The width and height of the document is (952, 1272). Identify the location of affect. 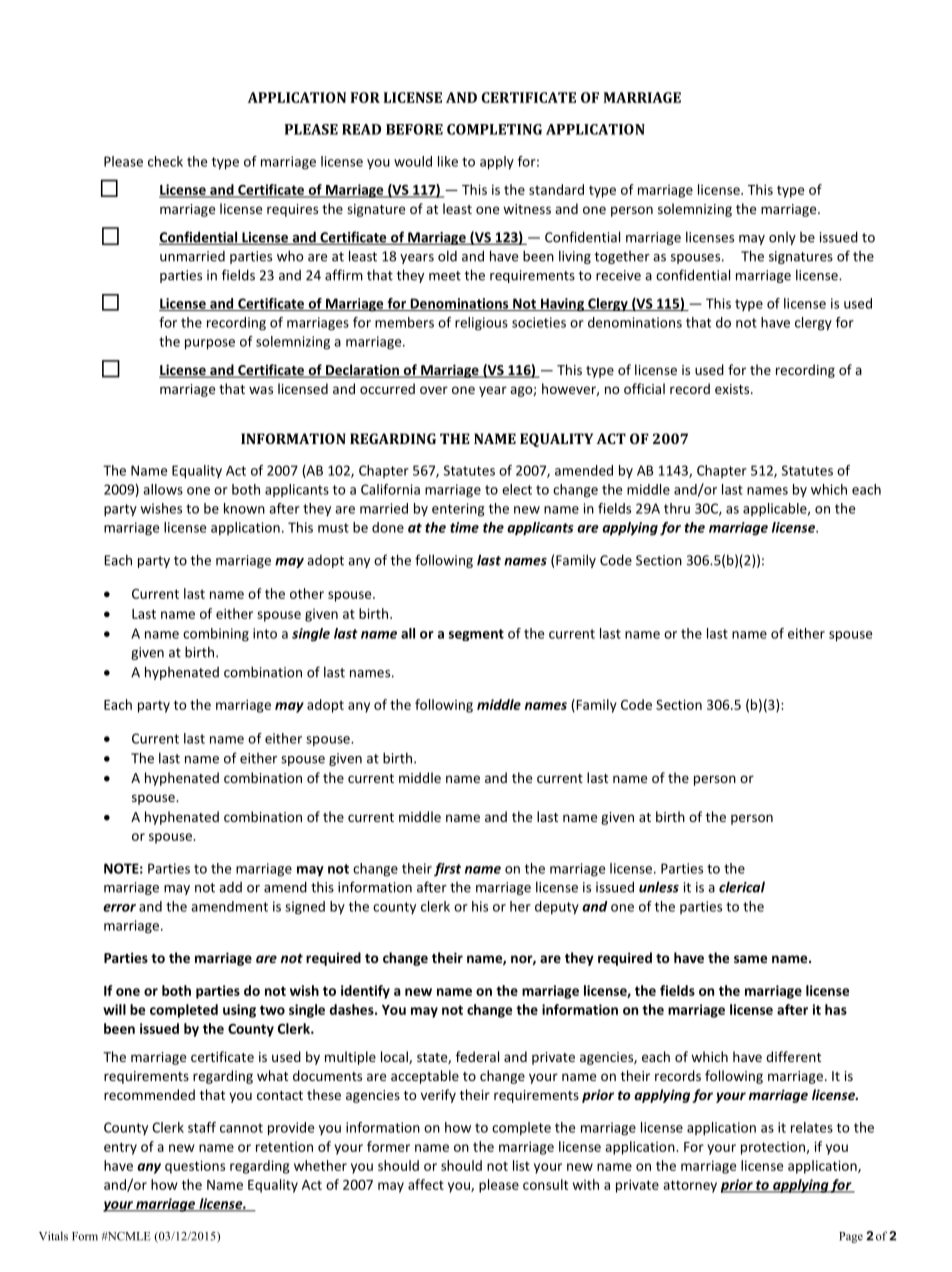
(426, 1184).
